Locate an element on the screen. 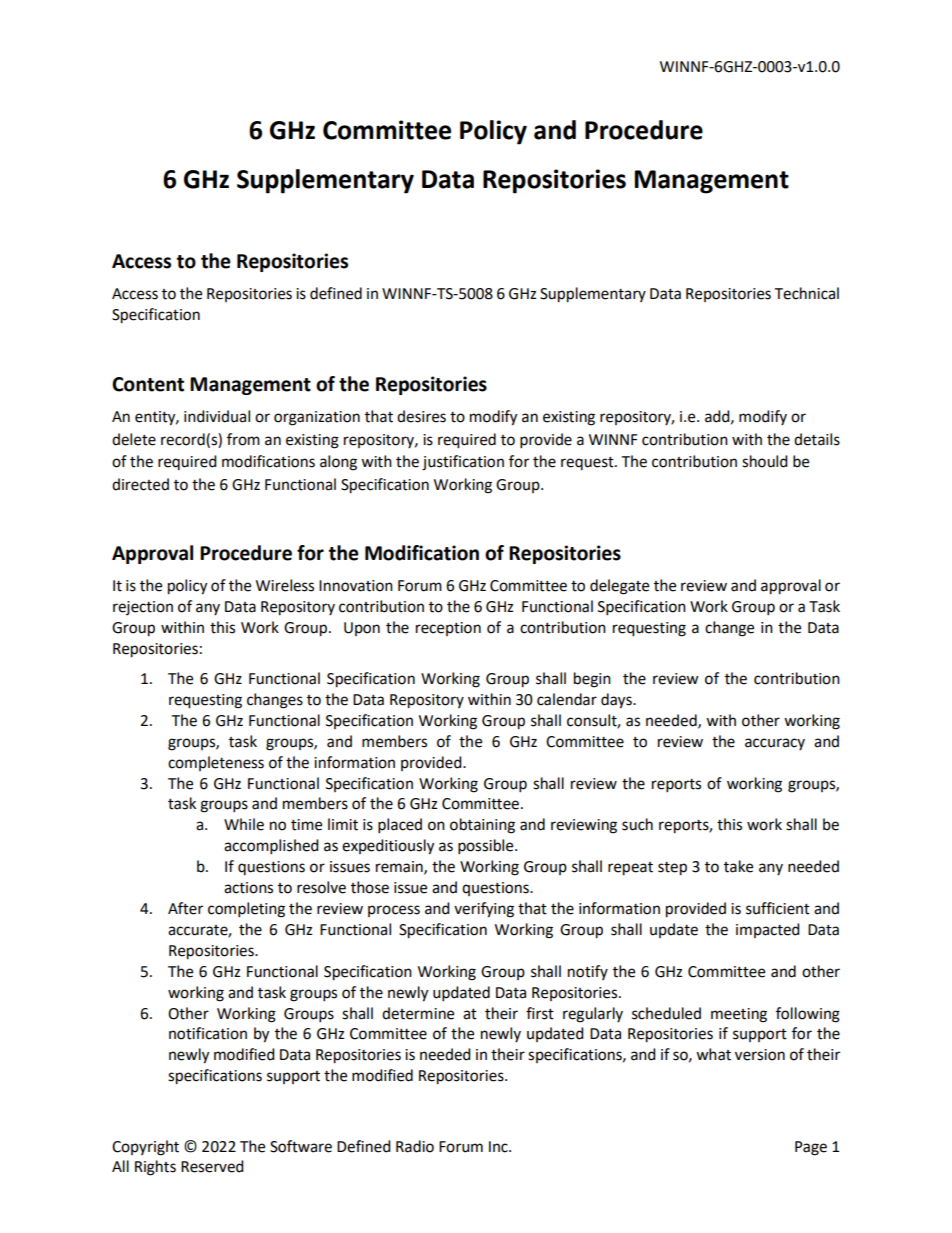 This screenshot has height=1233, width=952. Inc is located at coordinates (499, 1147).
